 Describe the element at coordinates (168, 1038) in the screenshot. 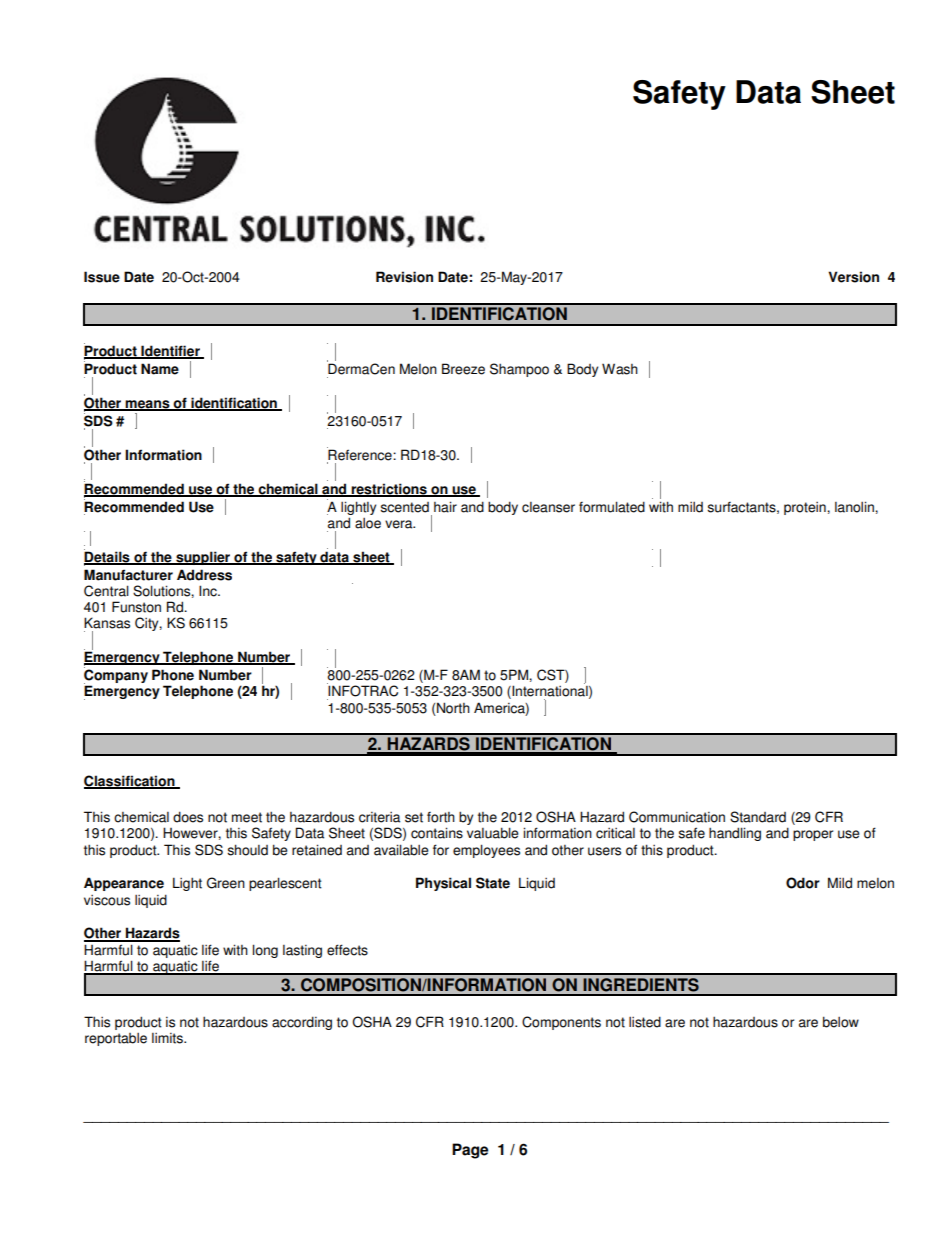

I see `limits` at that location.
